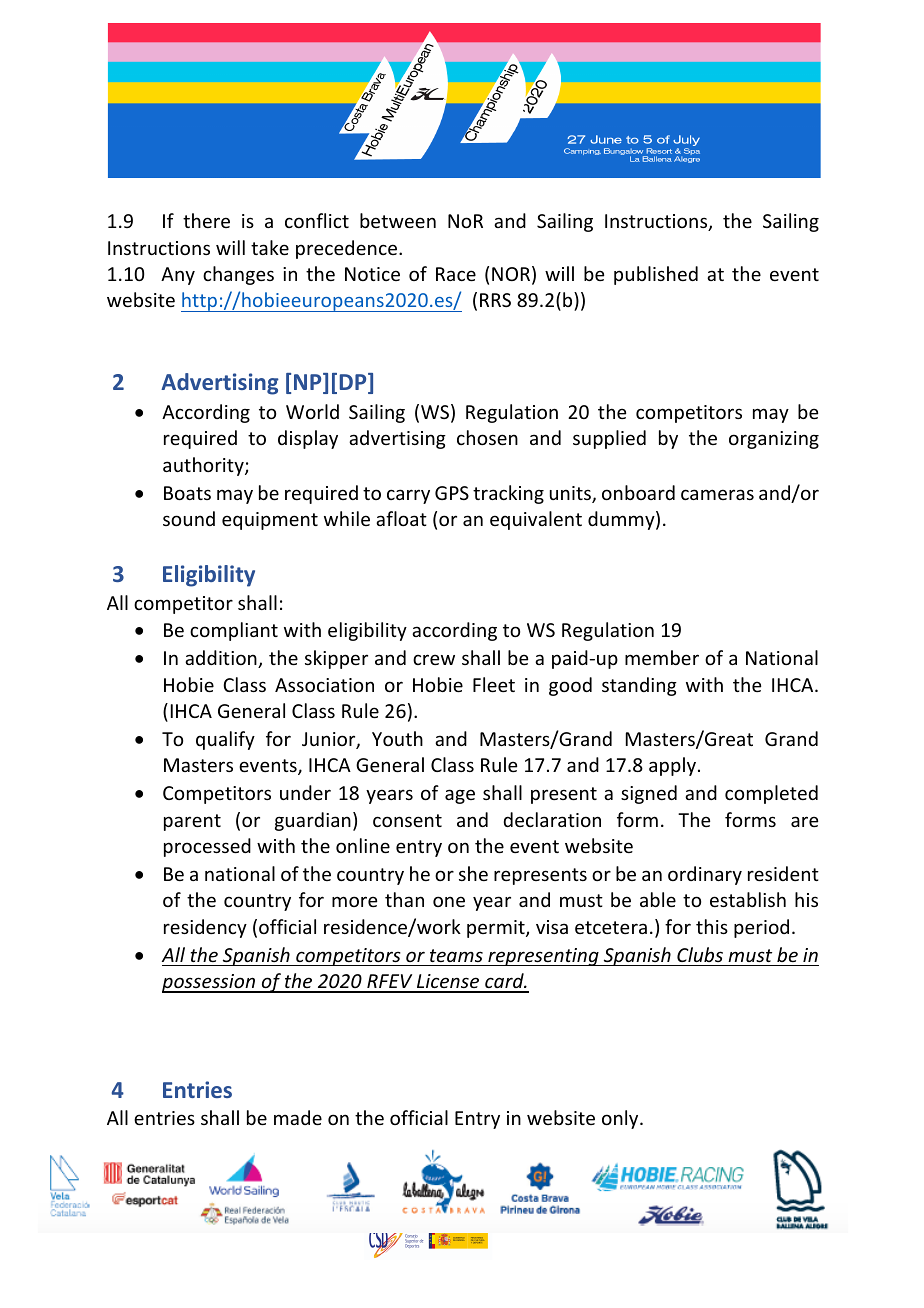 The height and width of the screenshot is (1308, 924). Describe the element at coordinates (298, 1117) in the screenshot. I see `made` at that location.
